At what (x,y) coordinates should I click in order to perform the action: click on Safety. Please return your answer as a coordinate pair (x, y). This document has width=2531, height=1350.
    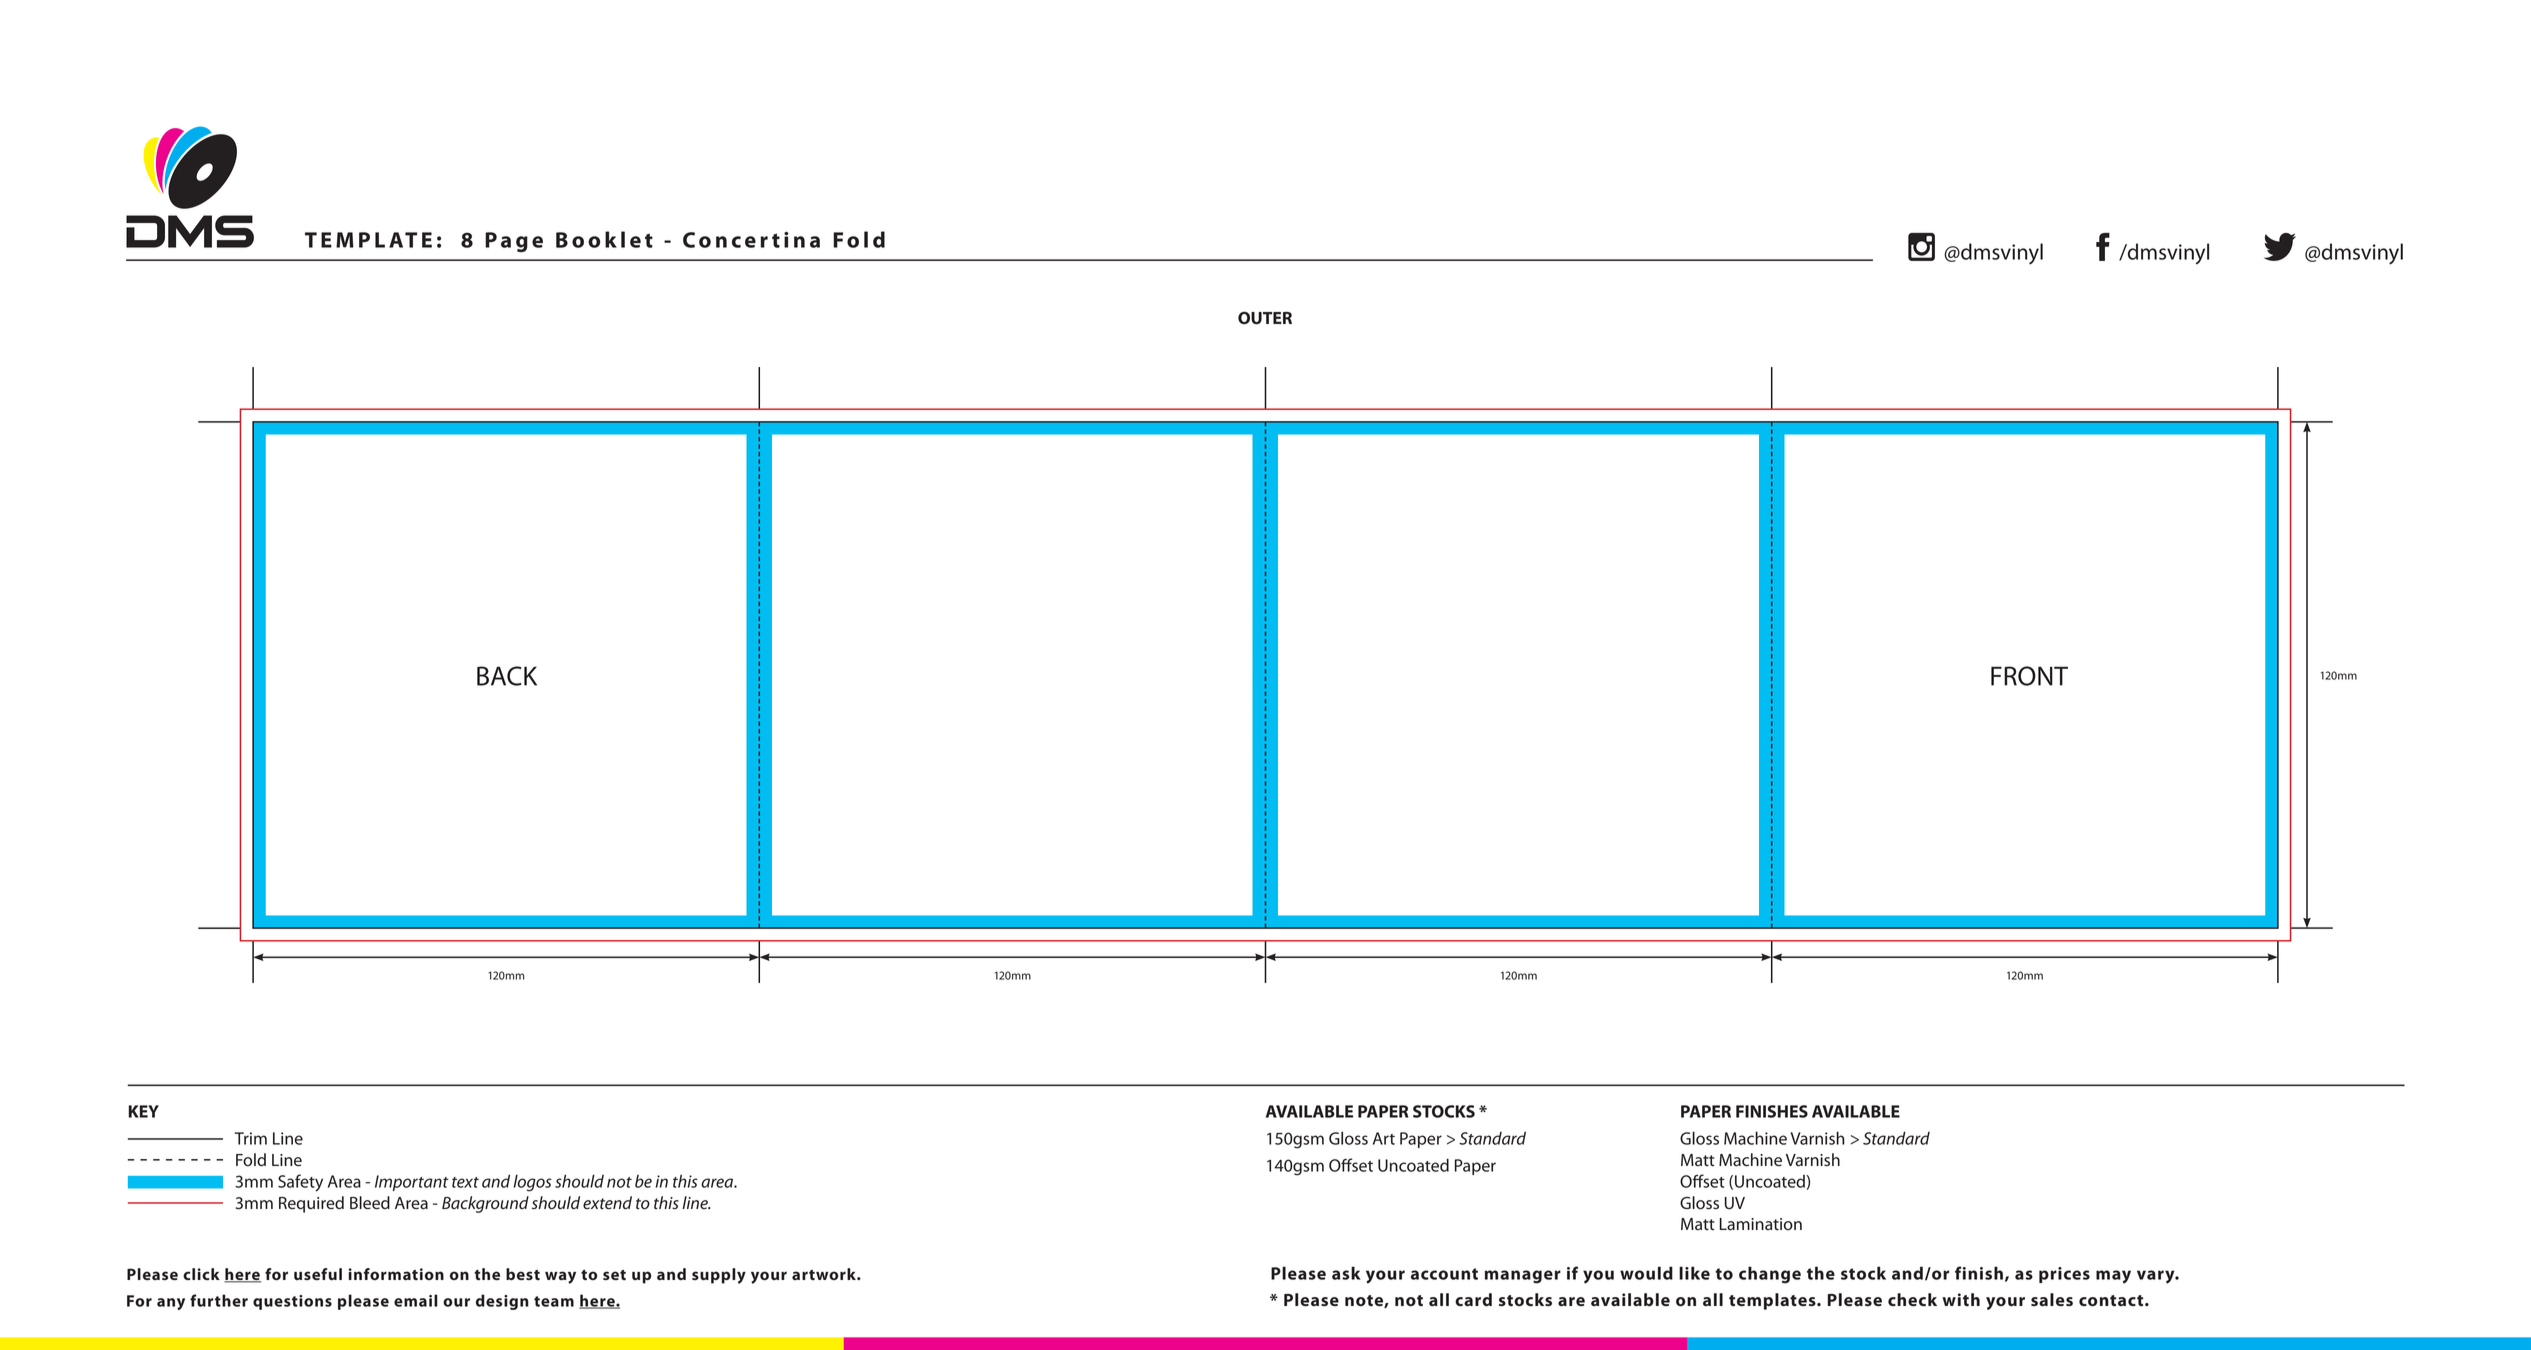
    Looking at the image, I should click on (300, 1183).
